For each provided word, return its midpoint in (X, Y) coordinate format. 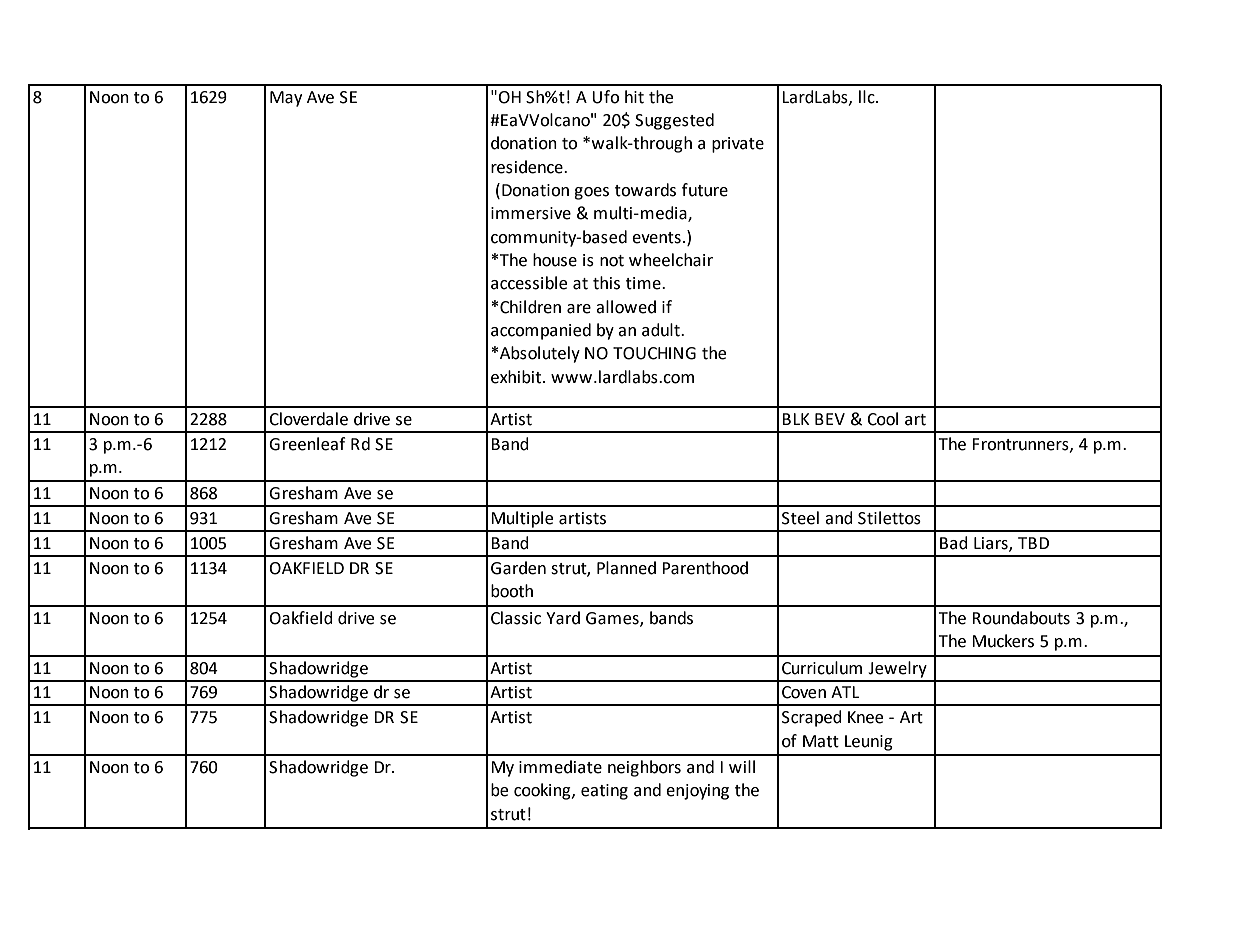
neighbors (644, 768)
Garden (518, 568)
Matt (821, 741)
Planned (626, 568)
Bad (954, 543)
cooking (543, 791)
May (286, 99)
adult (662, 330)
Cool (882, 419)
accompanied (541, 331)
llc (868, 97)
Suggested (674, 121)
